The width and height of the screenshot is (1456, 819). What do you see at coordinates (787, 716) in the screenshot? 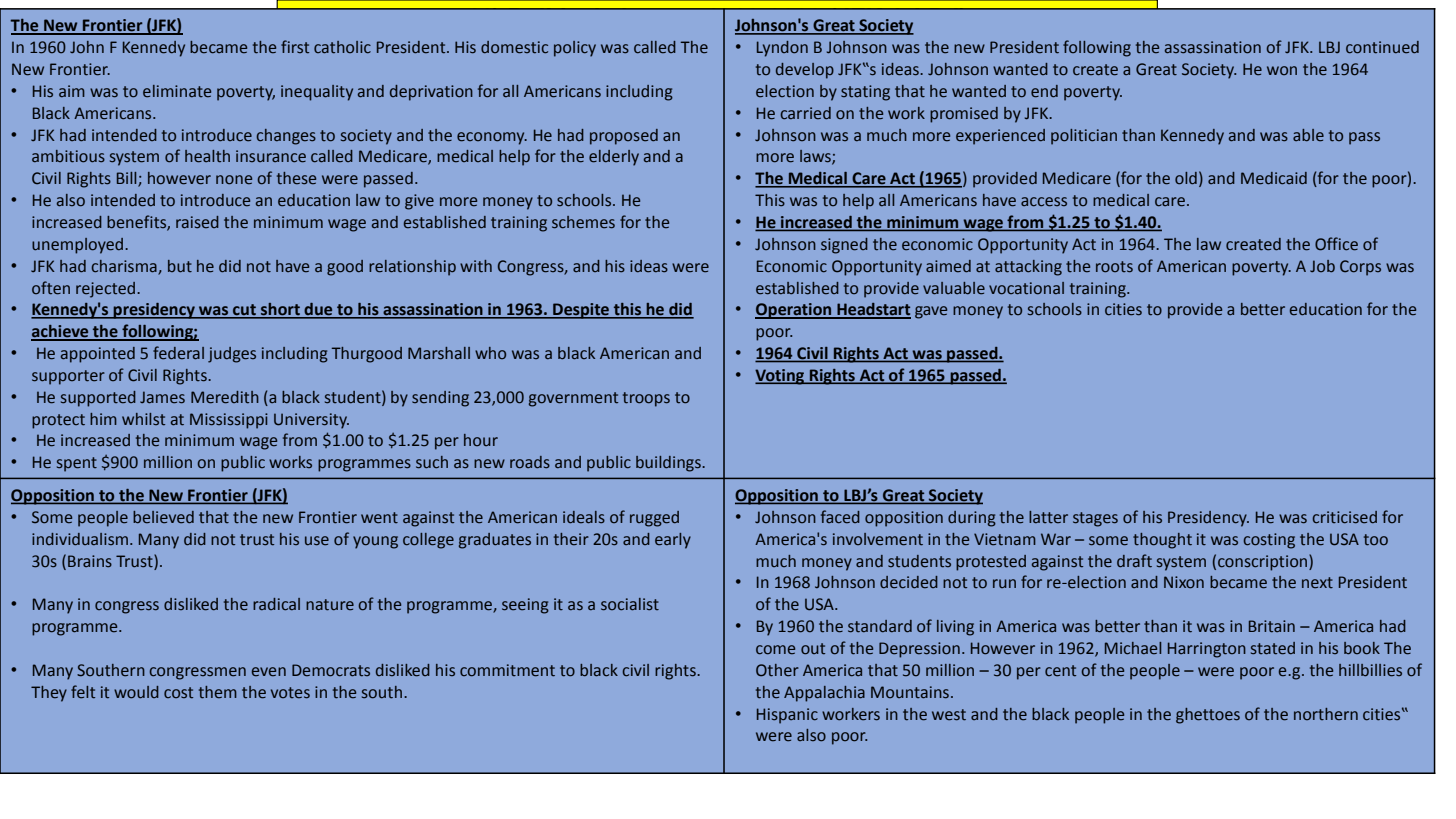
I see `Hispanic` at bounding box center [787, 716].
